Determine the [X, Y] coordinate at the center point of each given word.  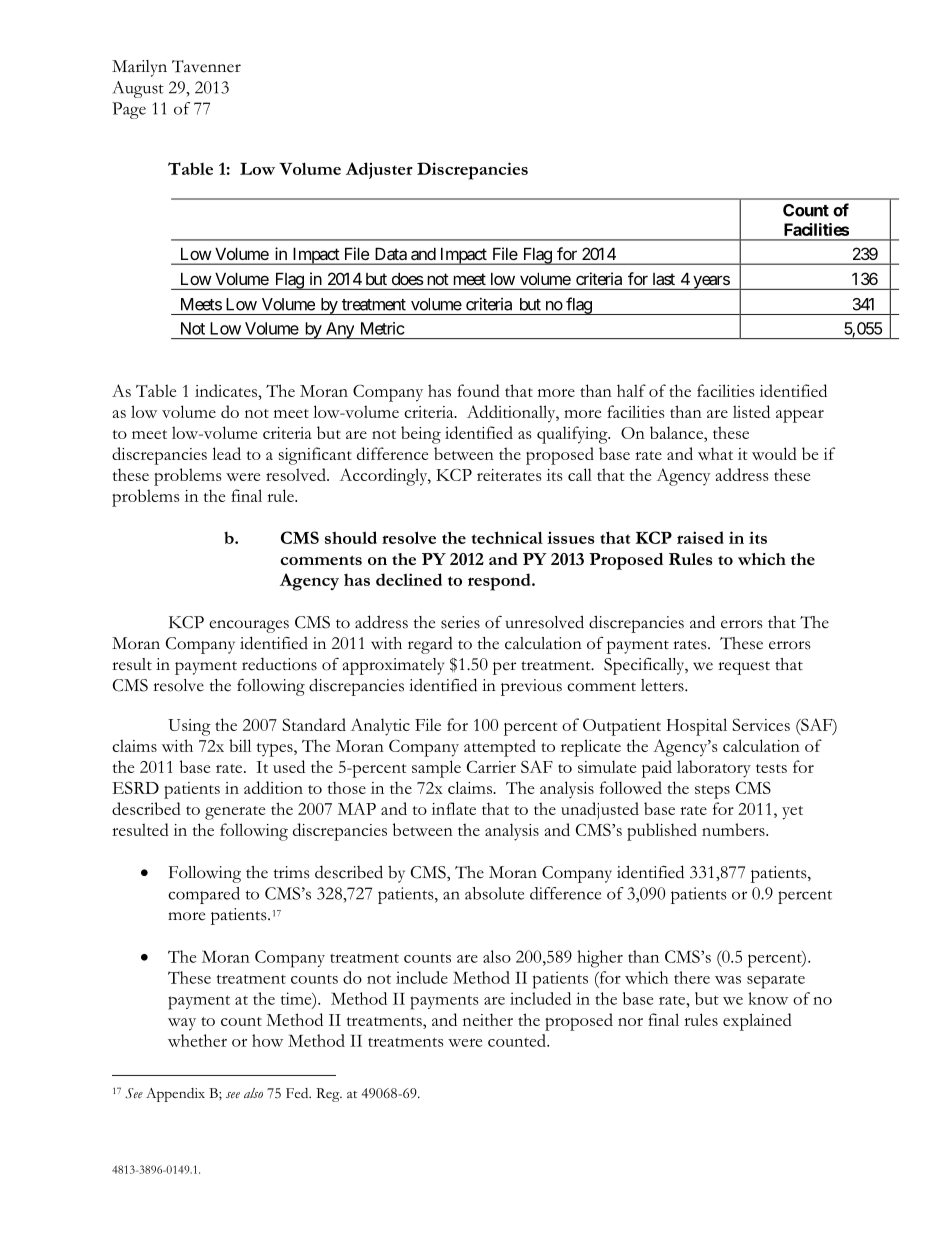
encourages [249, 626]
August [138, 89]
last [664, 279]
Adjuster [379, 170]
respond [500, 582]
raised [700, 537]
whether [197, 1040]
